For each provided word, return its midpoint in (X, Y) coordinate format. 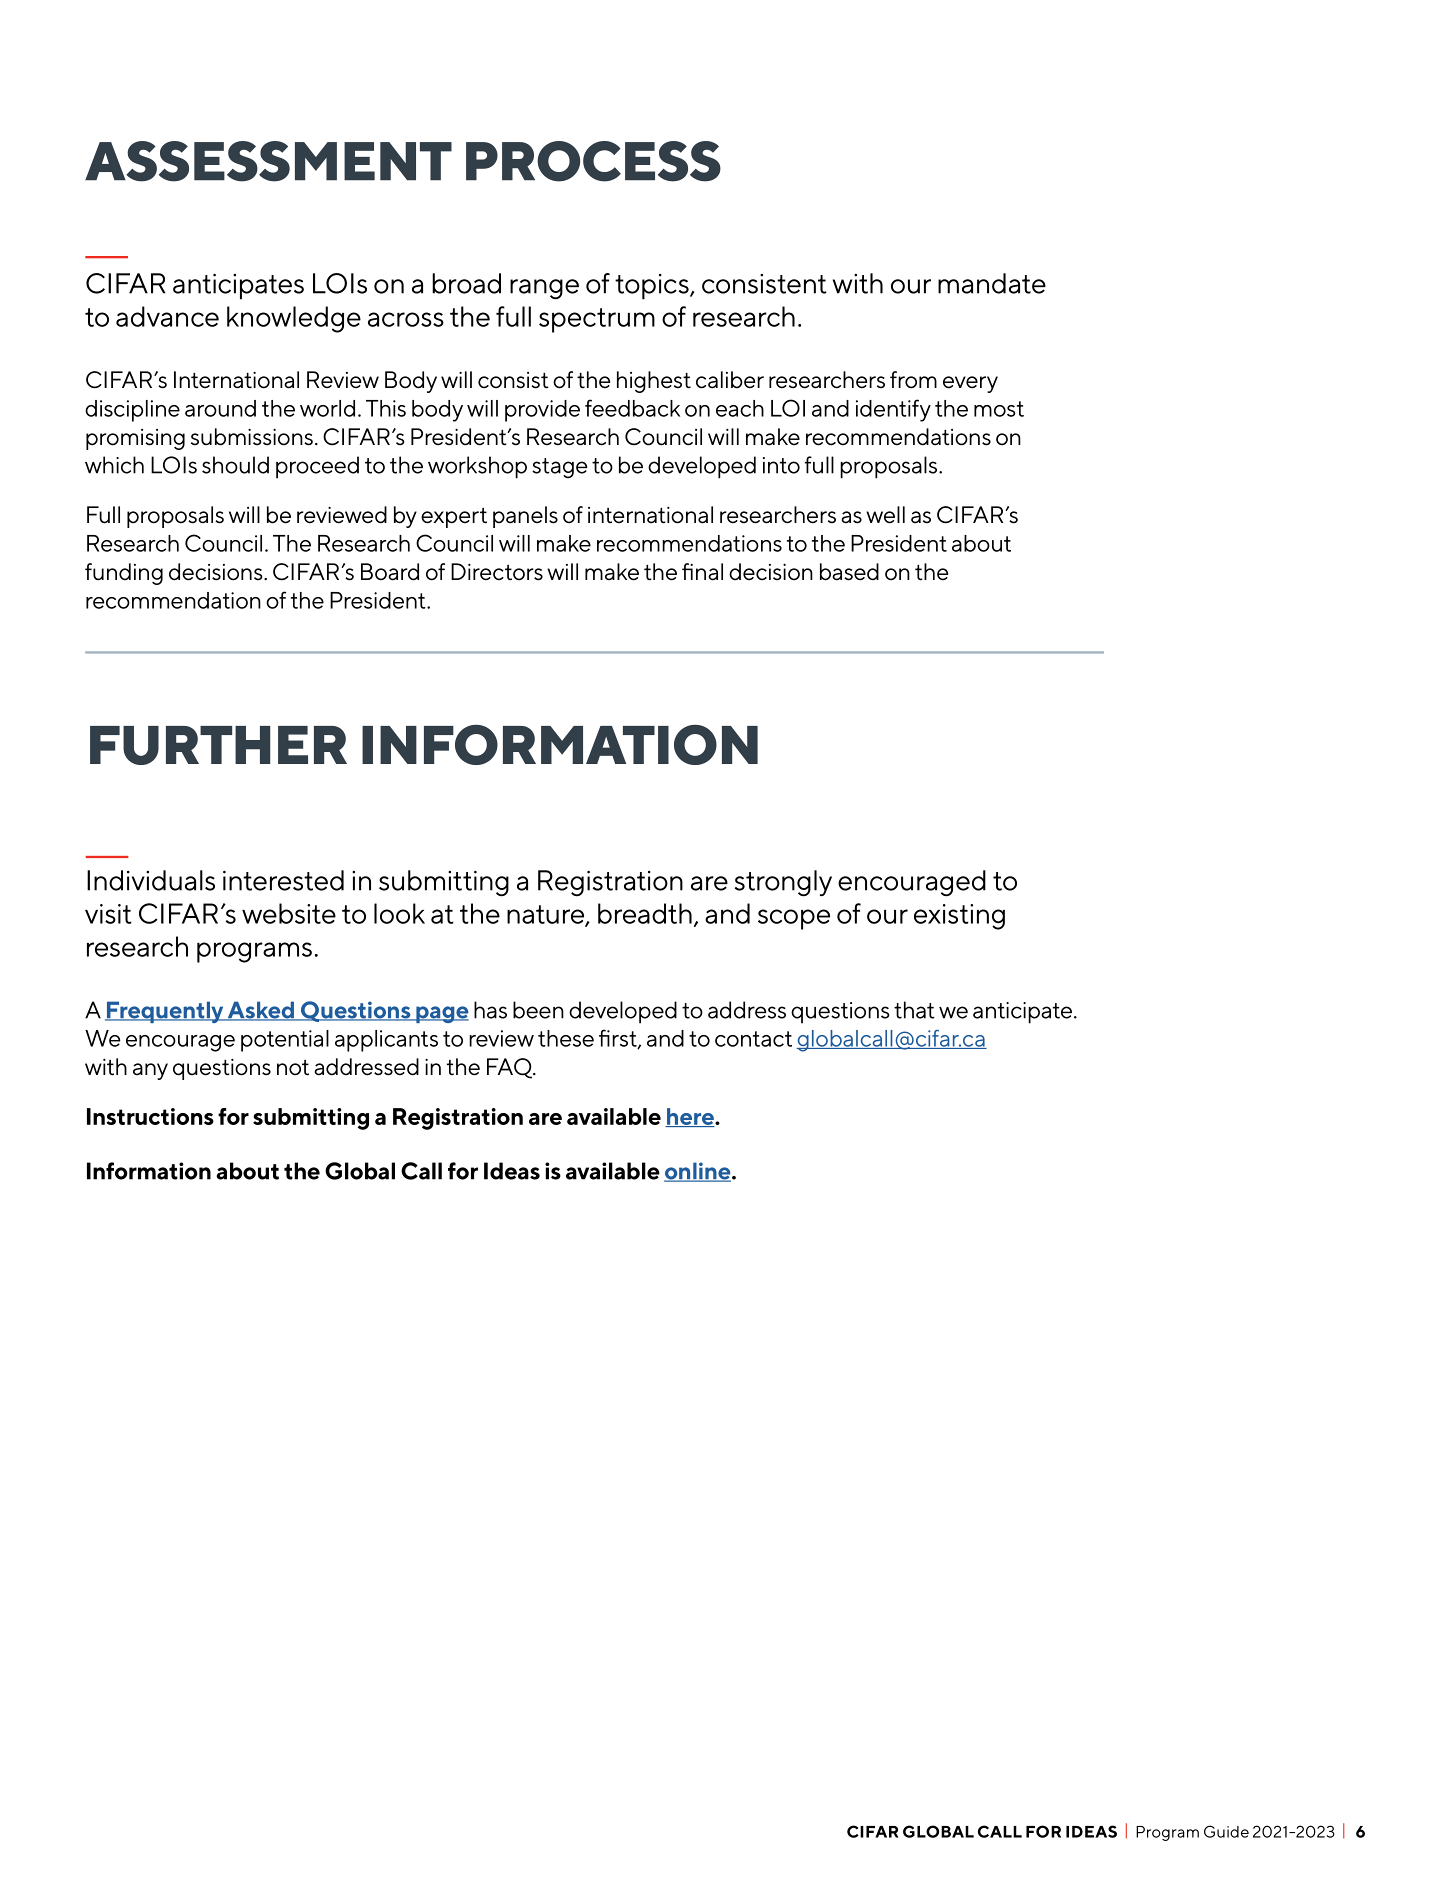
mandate (992, 283)
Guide (1226, 1831)
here (690, 1117)
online (698, 1172)
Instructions (150, 1116)
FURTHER (218, 745)
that (914, 1010)
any (150, 1071)
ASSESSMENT (268, 161)
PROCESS (593, 161)
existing (959, 917)
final (702, 572)
